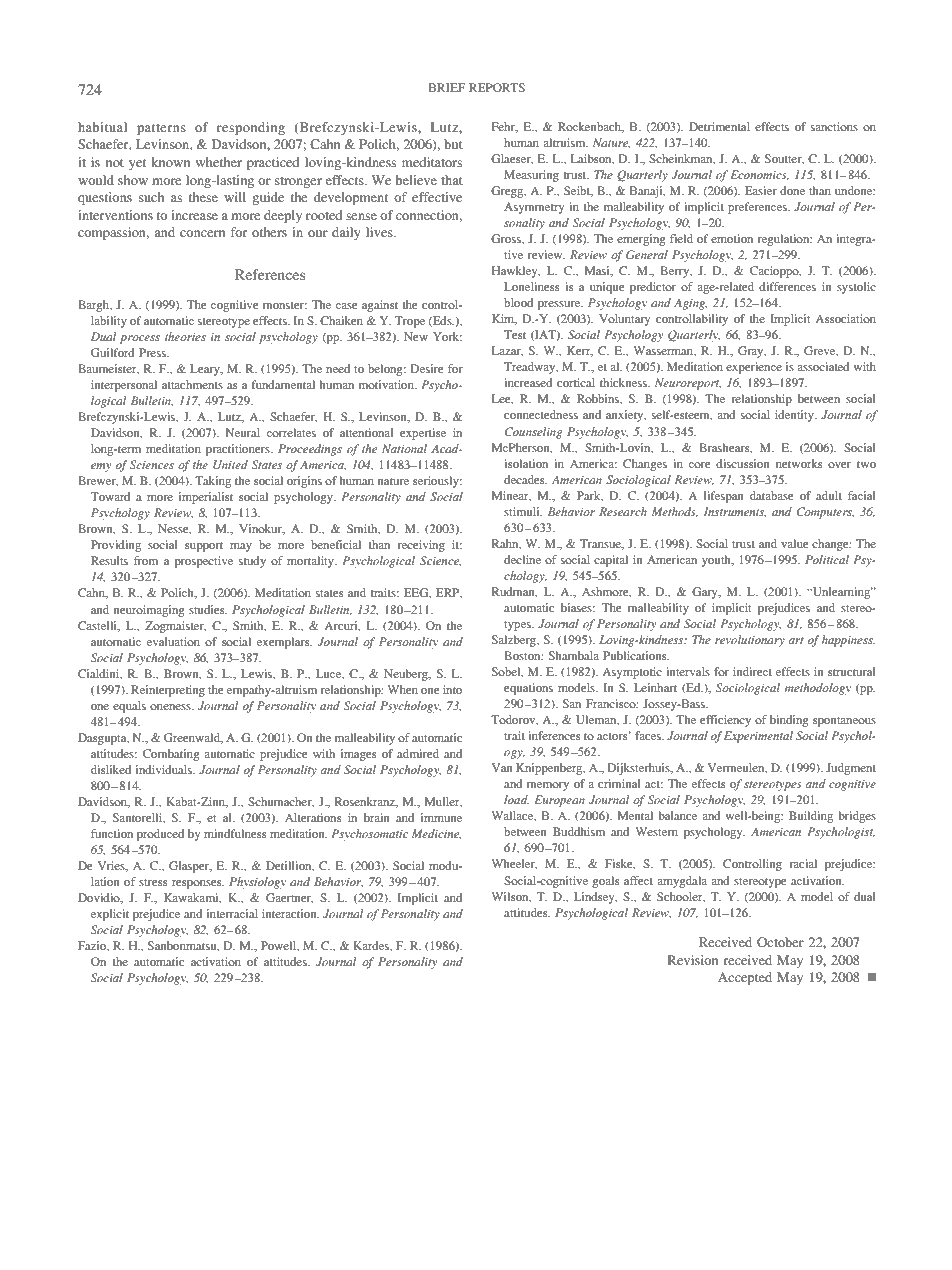 The image size is (952, 1270). What do you see at coordinates (523, 511) in the document?
I see `stimuli` at bounding box center [523, 511].
